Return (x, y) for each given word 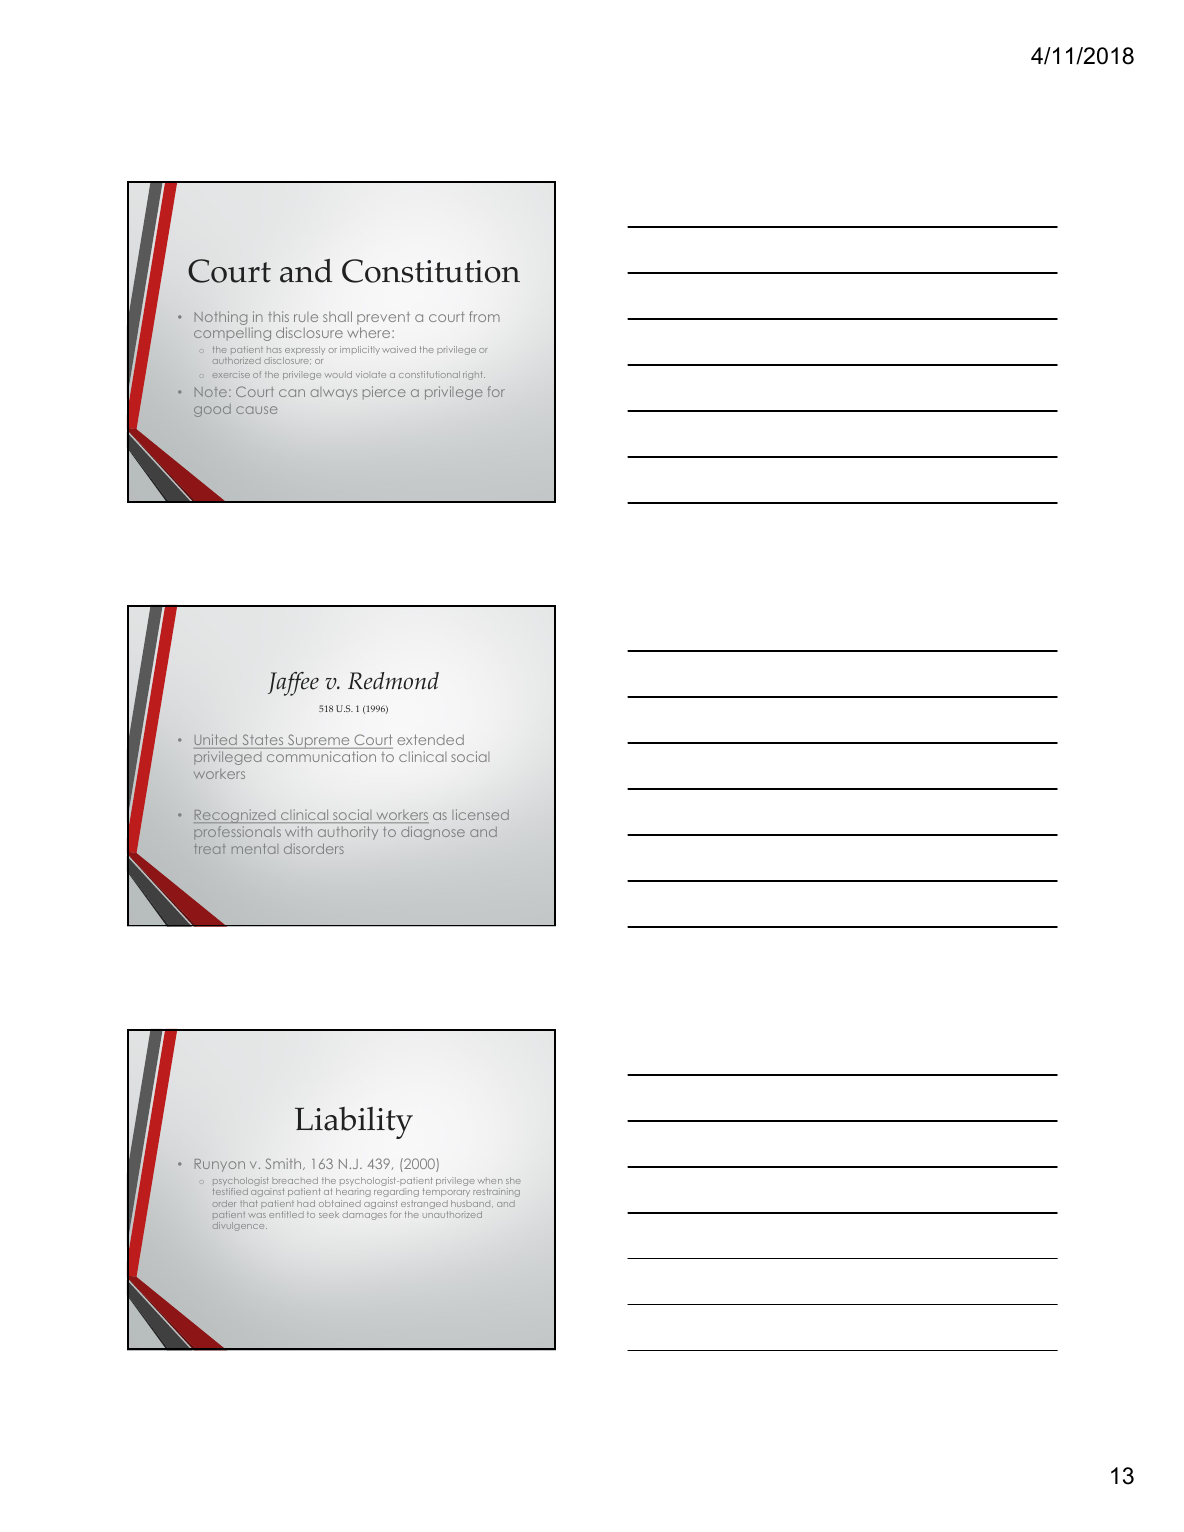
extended (430, 739)
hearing (353, 1192)
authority (348, 832)
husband (472, 1203)
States (263, 739)
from (484, 316)
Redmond (393, 681)
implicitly (360, 350)
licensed (480, 814)
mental (253, 849)
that (249, 1203)
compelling (232, 334)
